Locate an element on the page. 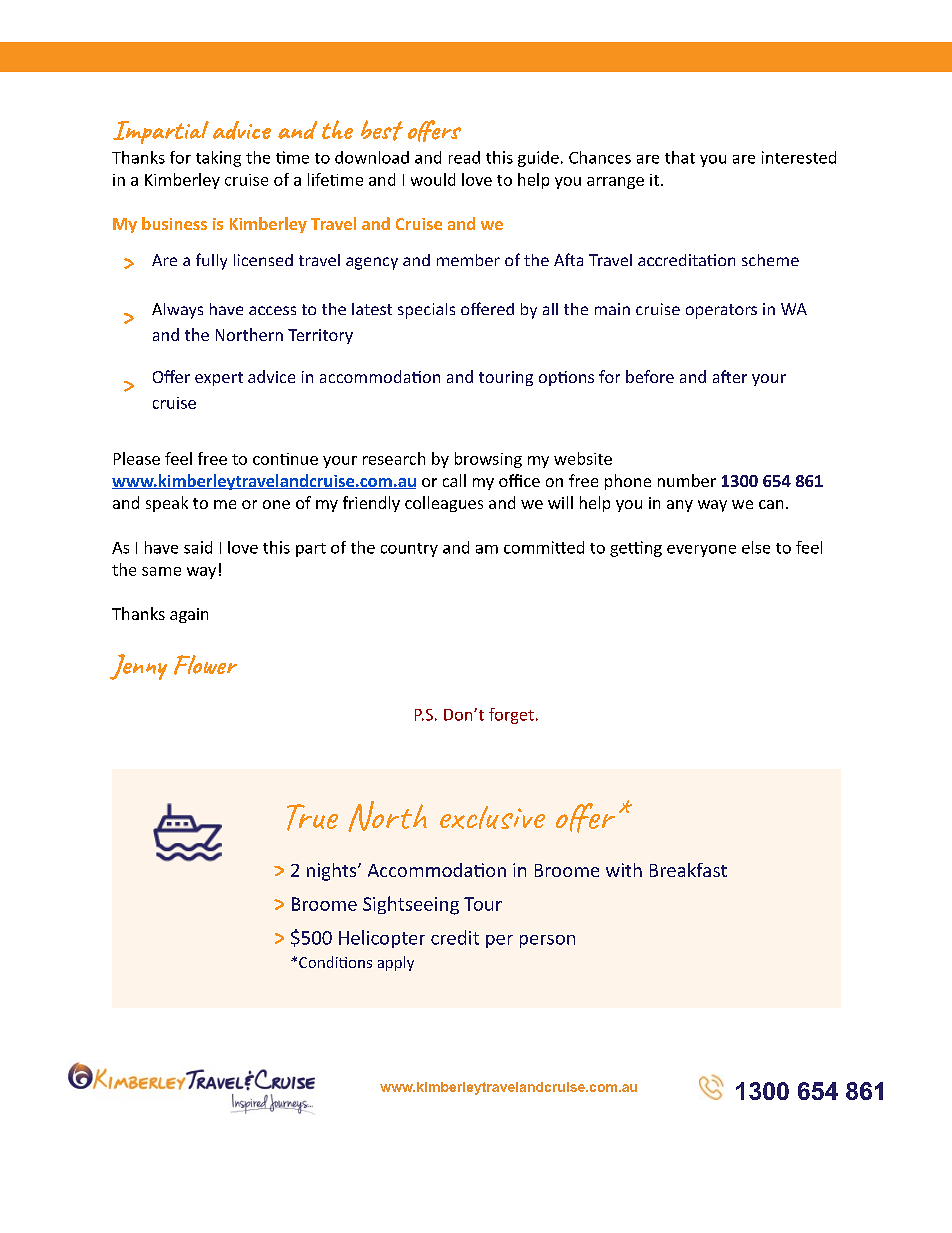 This image has height=1233, width=952. specials is located at coordinates (426, 311).
